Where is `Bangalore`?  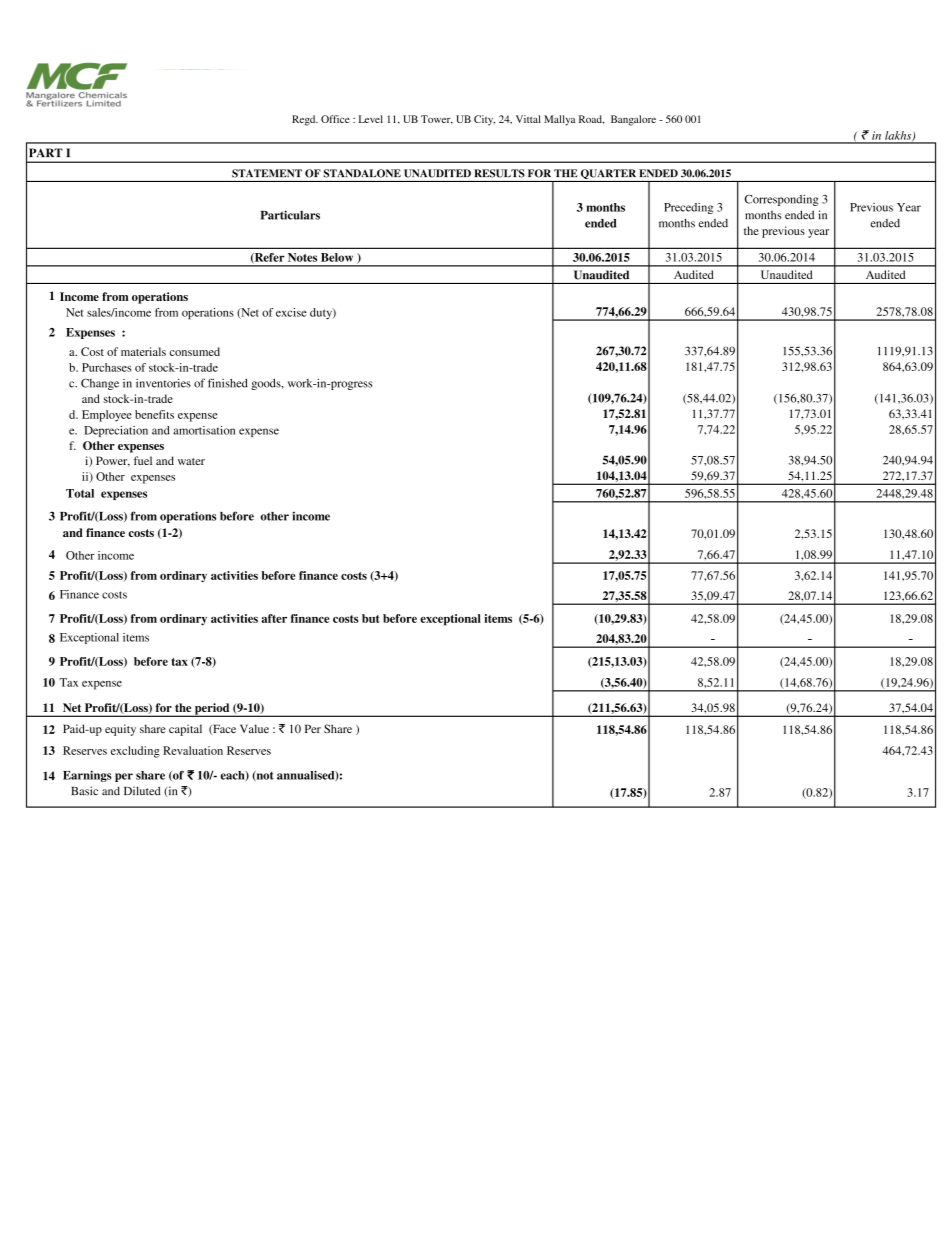 Bangalore is located at coordinates (633, 120).
